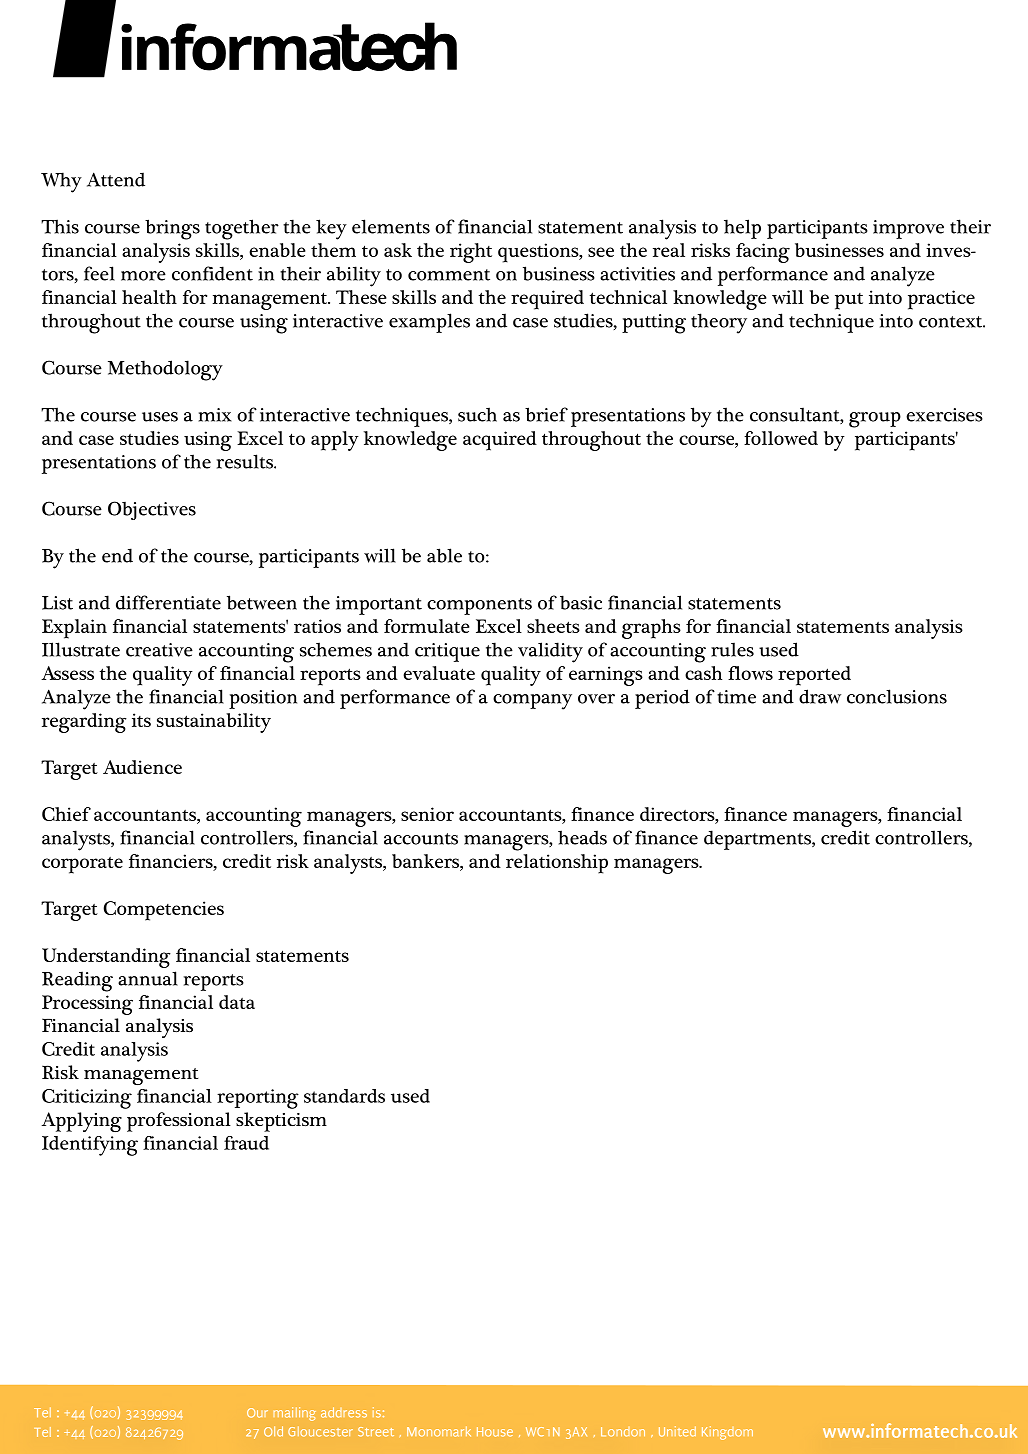 The width and height of the image is (1028, 1454). I want to click on draw, so click(820, 696).
